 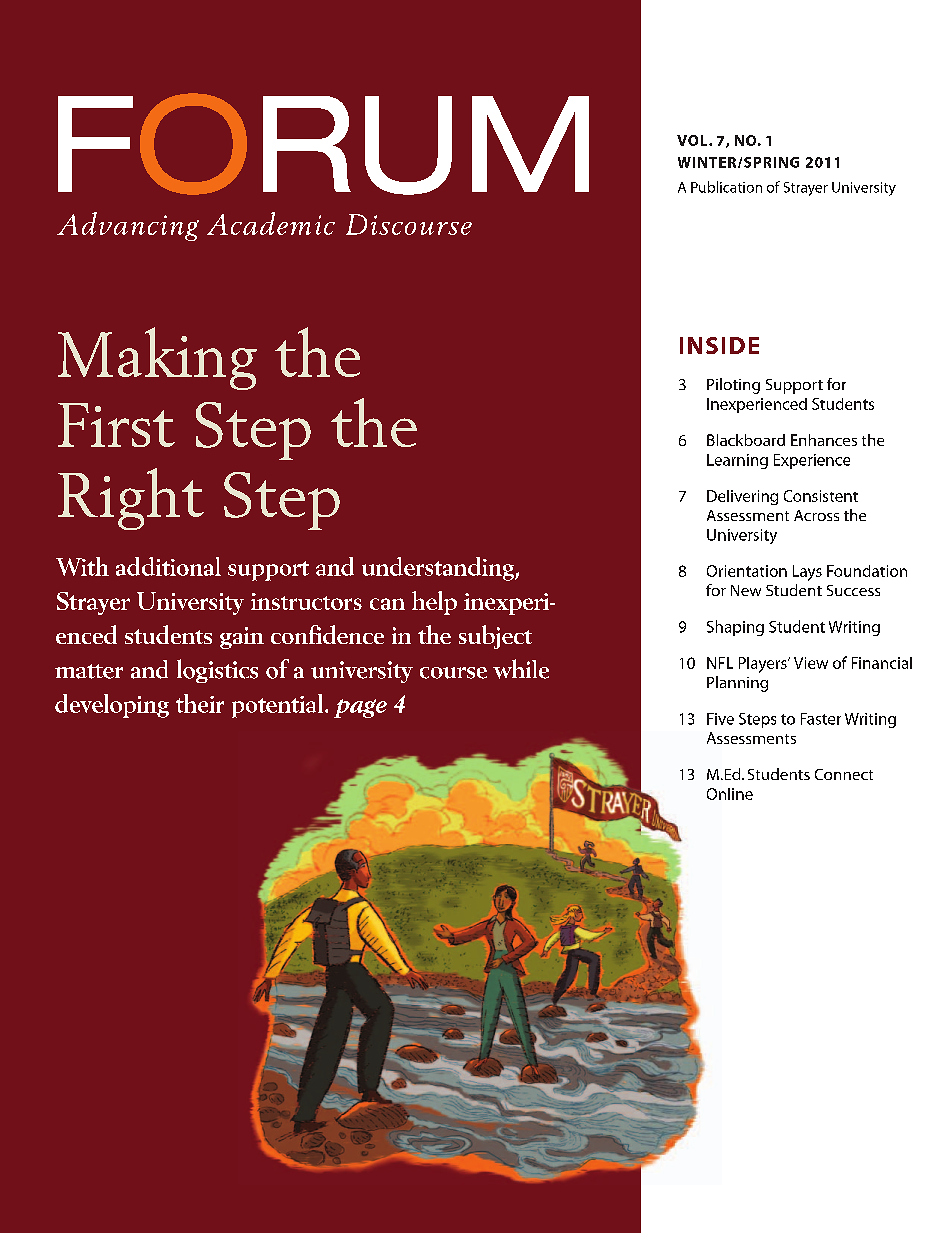 What do you see at coordinates (693, 140) in the screenshot?
I see `VOL` at bounding box center [693, 140].
